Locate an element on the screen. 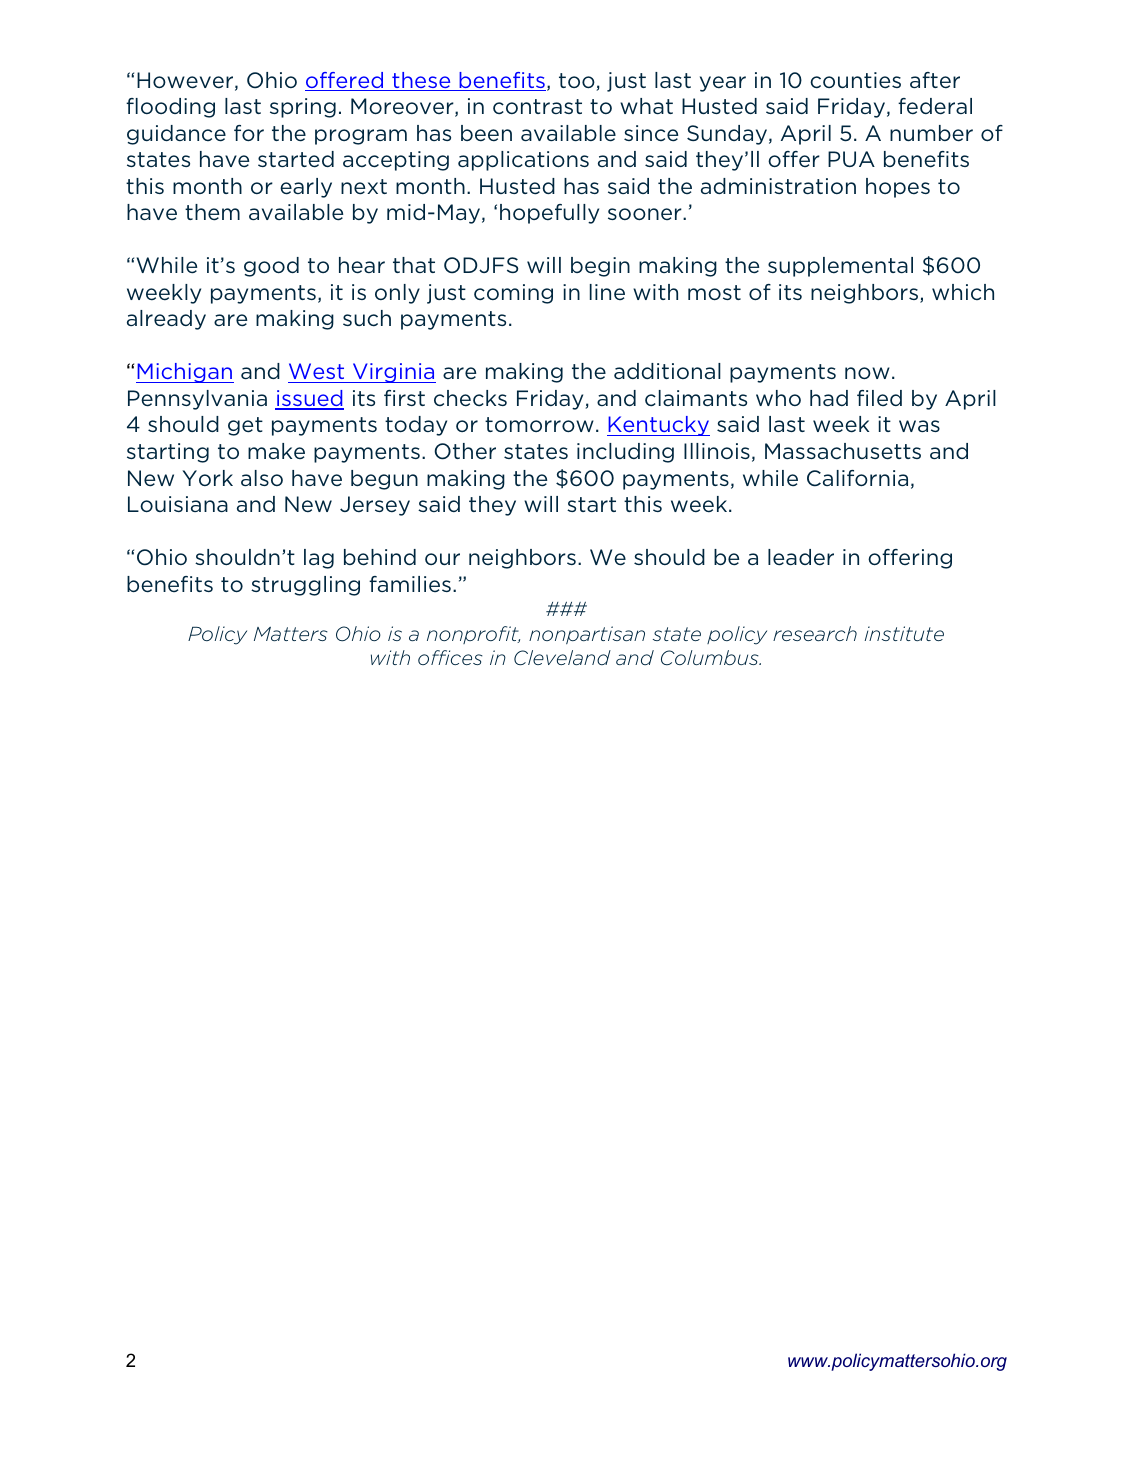  contrast is located at coordinates (537, 106).
